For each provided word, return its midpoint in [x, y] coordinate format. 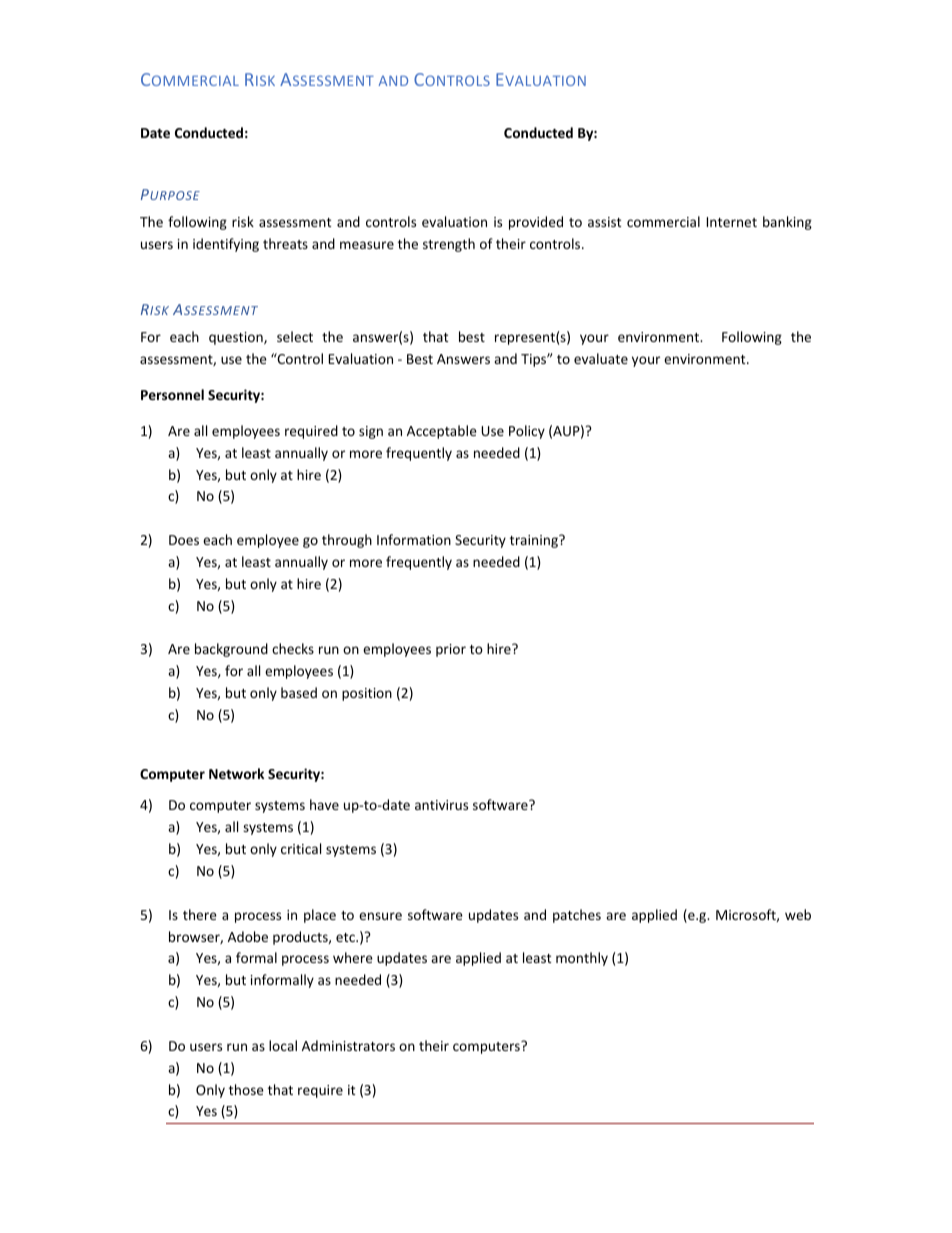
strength [449, 245]
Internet [732, 222]
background [231, 650]
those [246, 1089]
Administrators [348, 1045]
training [535, 541]
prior [451, 650]
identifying [226, 245]
